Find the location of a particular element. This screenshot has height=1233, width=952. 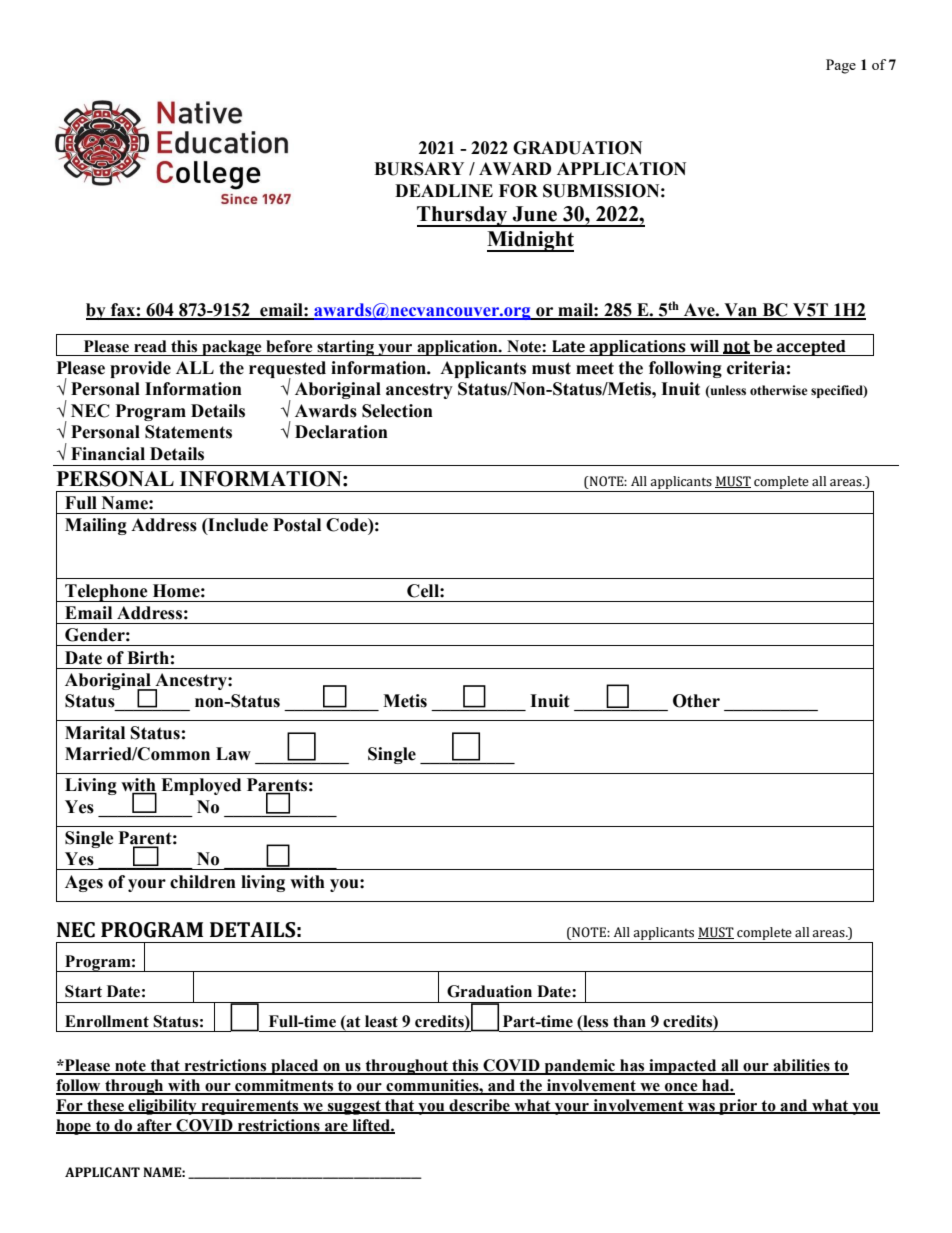

Selection is located at coordinates (397, 411).
